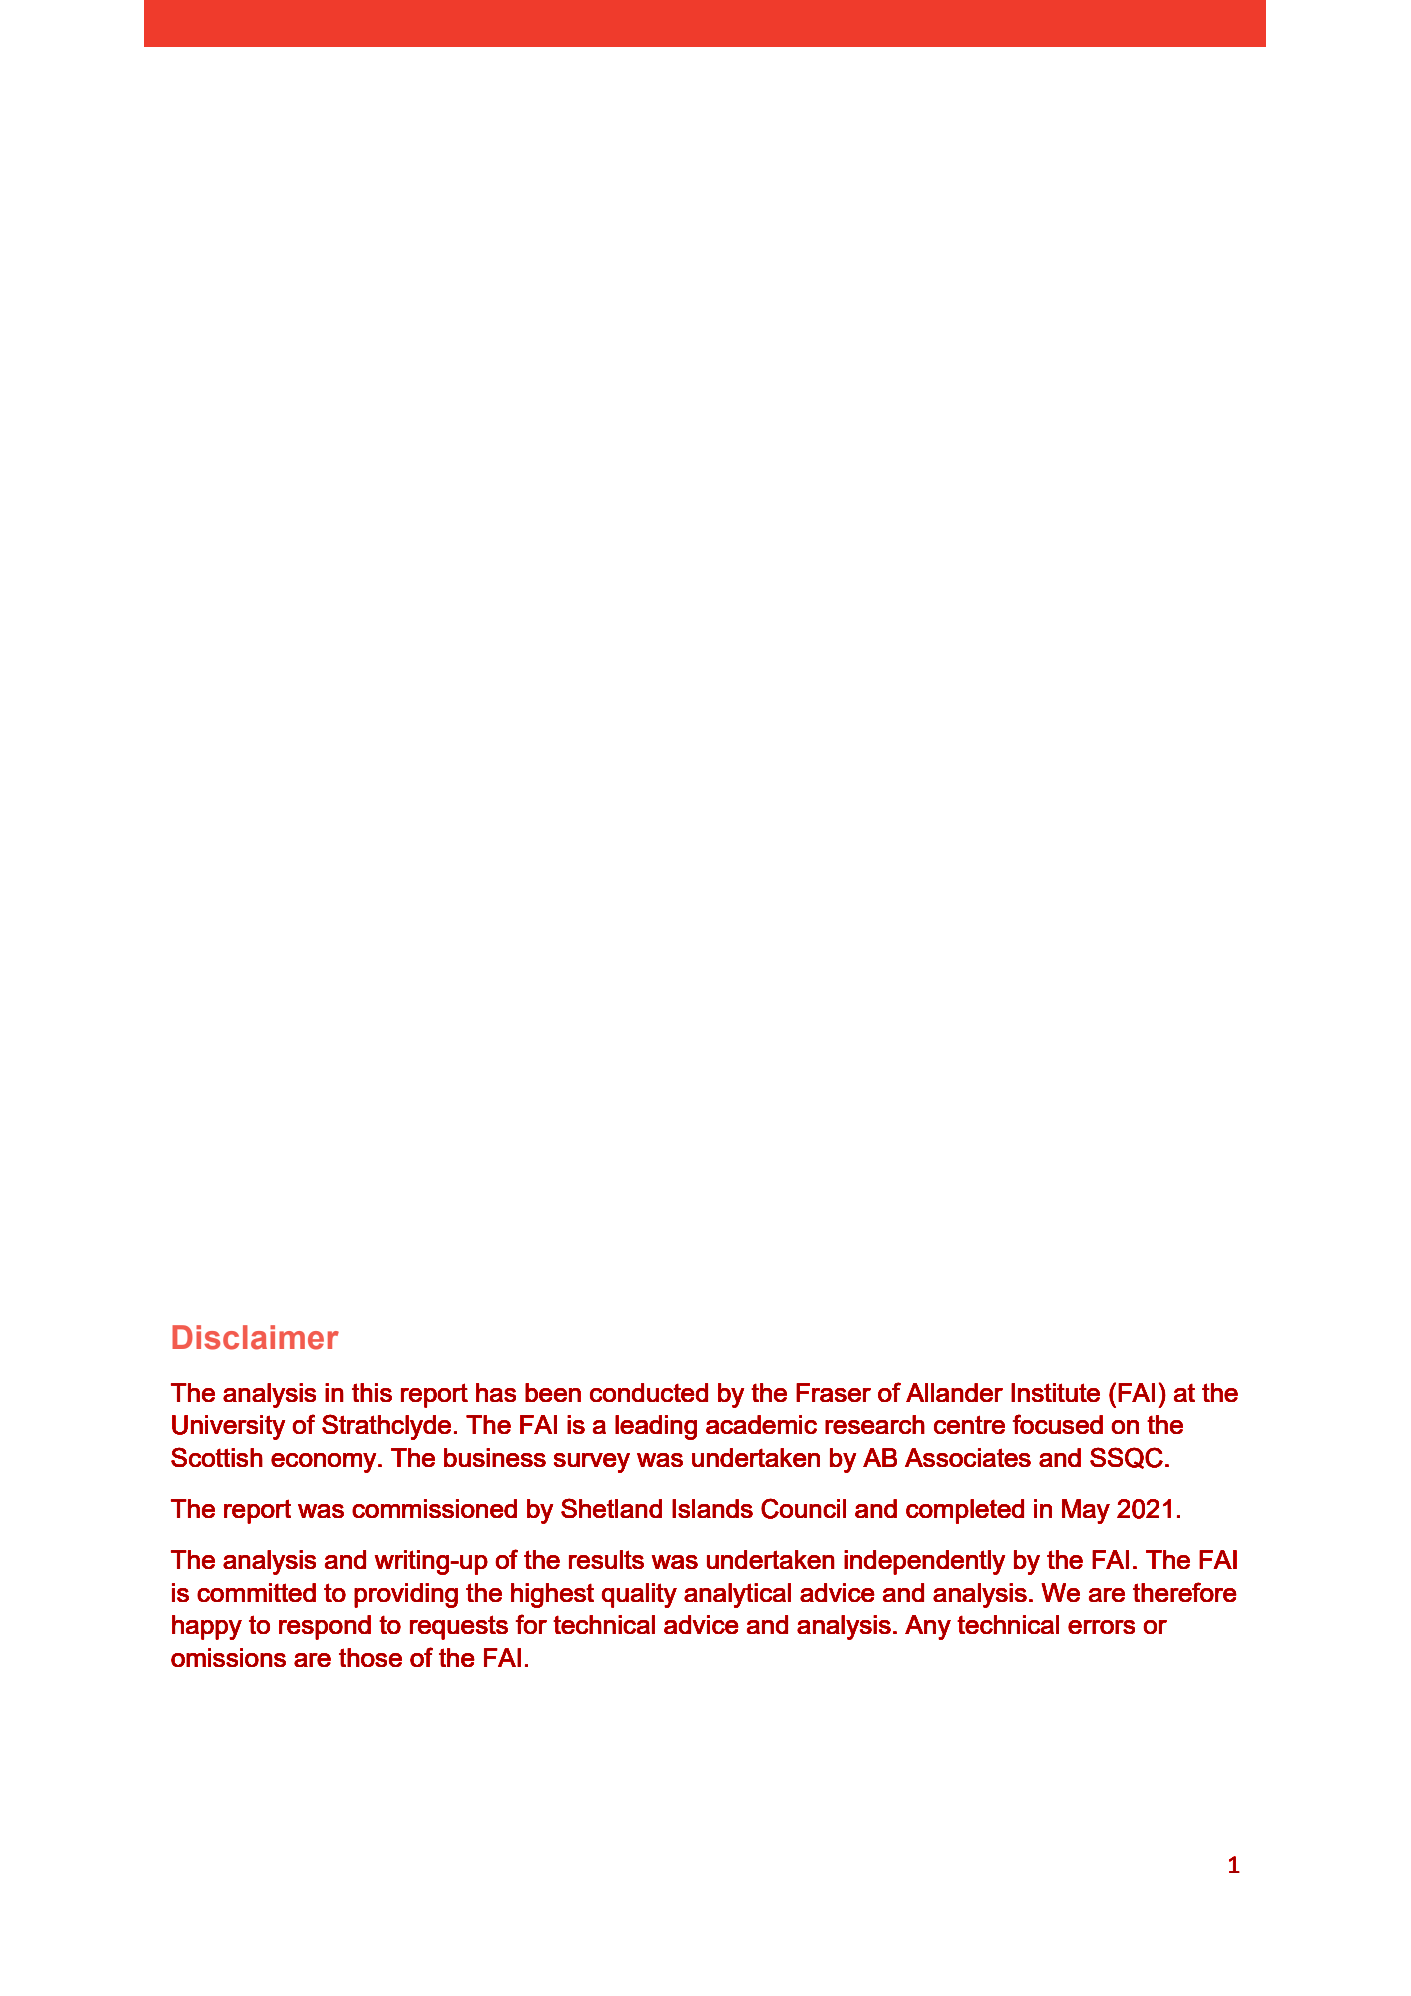 The image size is (1411, 1996). What do you see at coordinates (649, 1392) in the image?
I see `conducted` at bounding box center [649, 1392].
